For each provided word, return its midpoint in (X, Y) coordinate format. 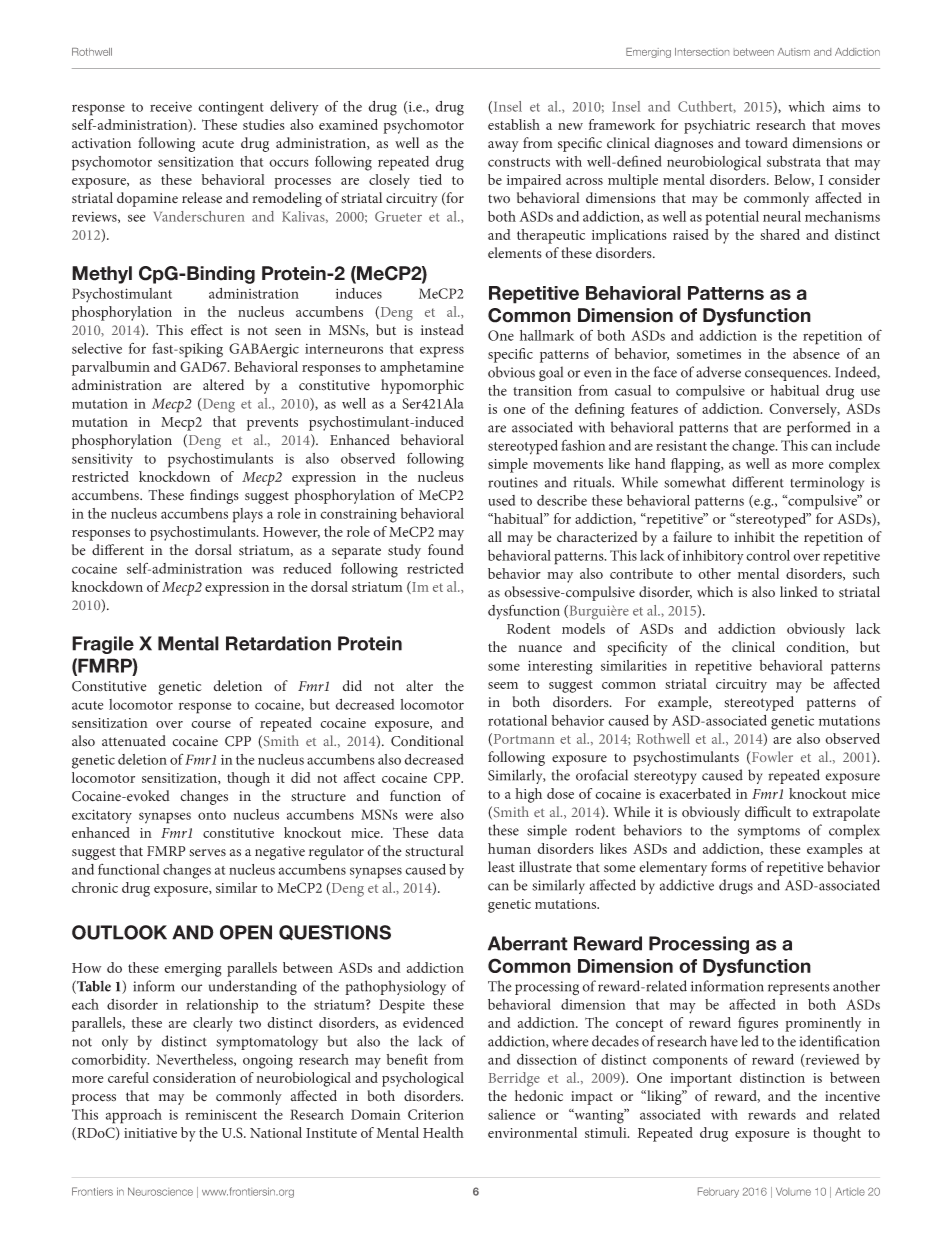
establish (514, 124)
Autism (793, 52)
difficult (768, 811)
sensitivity (102, 460)
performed (819, 428)
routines (513, 482)
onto (212, 815)
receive (171, 106)
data (451, 832)
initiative (150, 1133)
